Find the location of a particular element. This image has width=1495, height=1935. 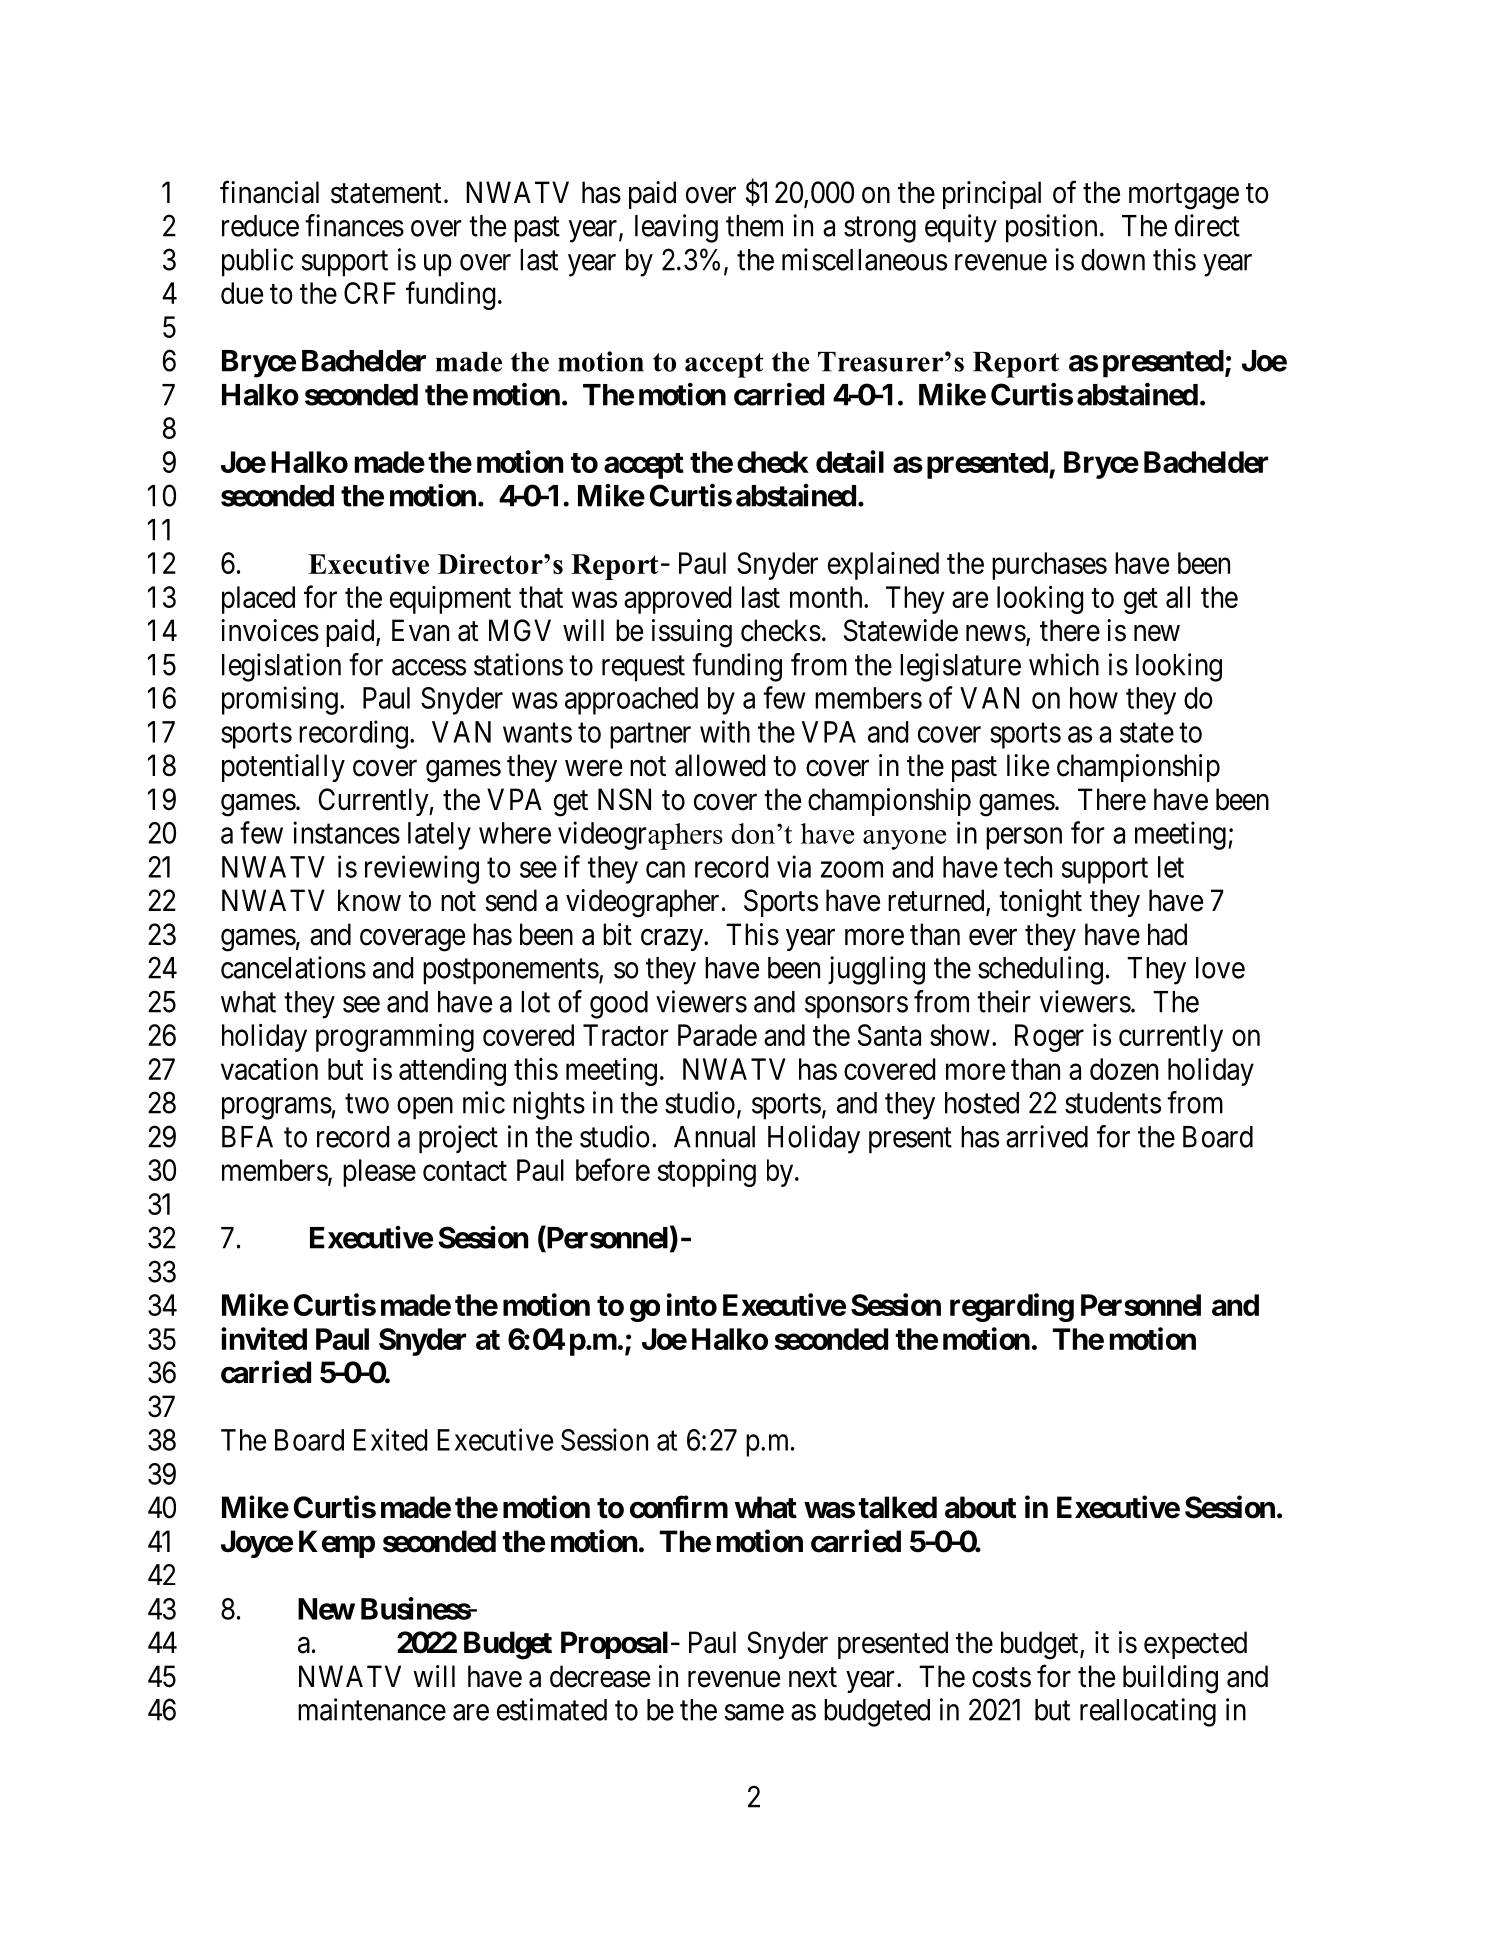

maintenance is located at coordinates (372, 1709).
